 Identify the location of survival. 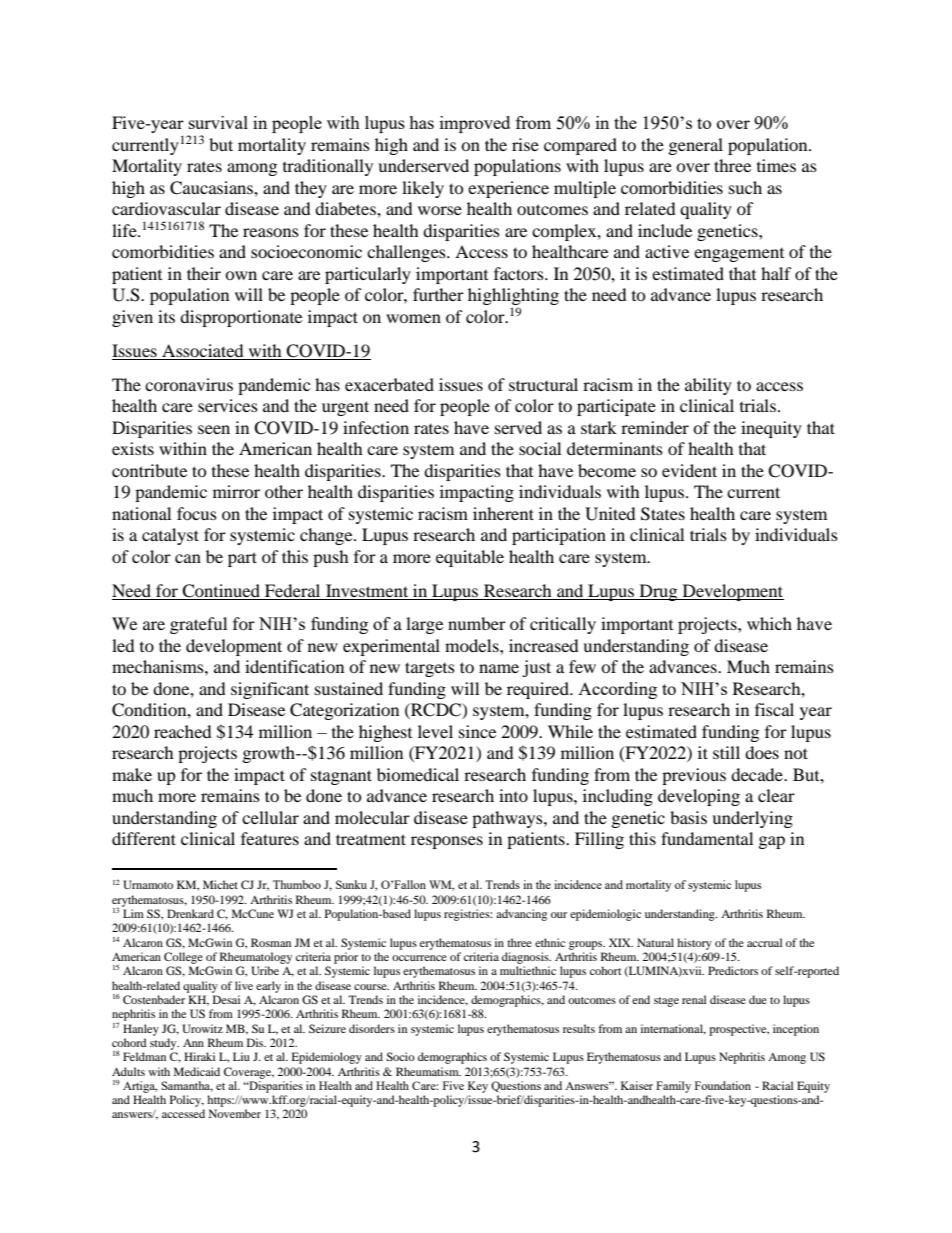
(218, 122).
